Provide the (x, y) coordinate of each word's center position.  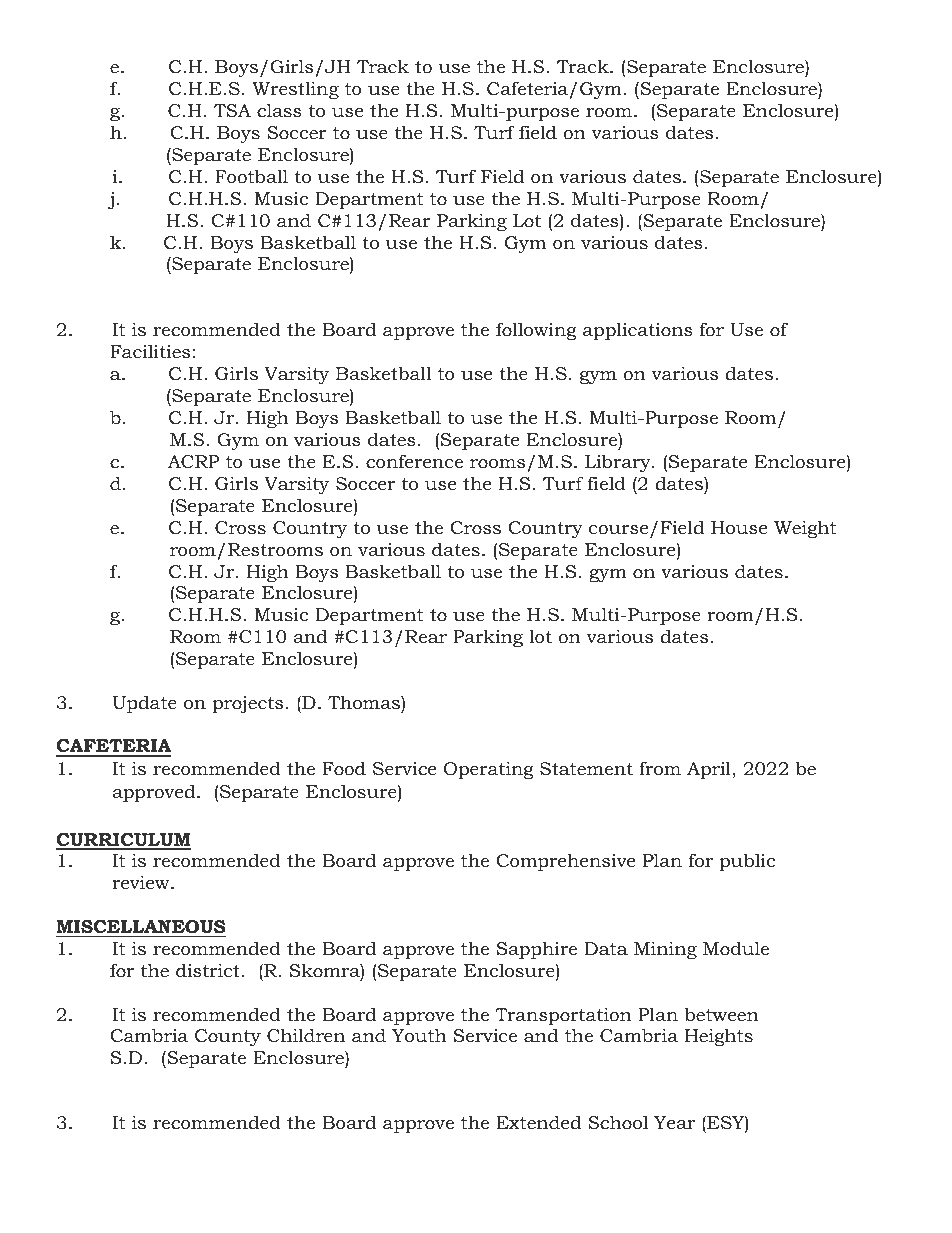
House (739, 528)
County (228, 1037)
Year (674, 1122)
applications (638, 331)
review (142, 882)
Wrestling (295, 90)
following (536, 331)
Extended (538, 1122)
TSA (232, 111)
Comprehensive (565, 862)
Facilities (150, 351)
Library (619, 463)
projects (247, 705)
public (747, 862)
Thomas (365, 702)
